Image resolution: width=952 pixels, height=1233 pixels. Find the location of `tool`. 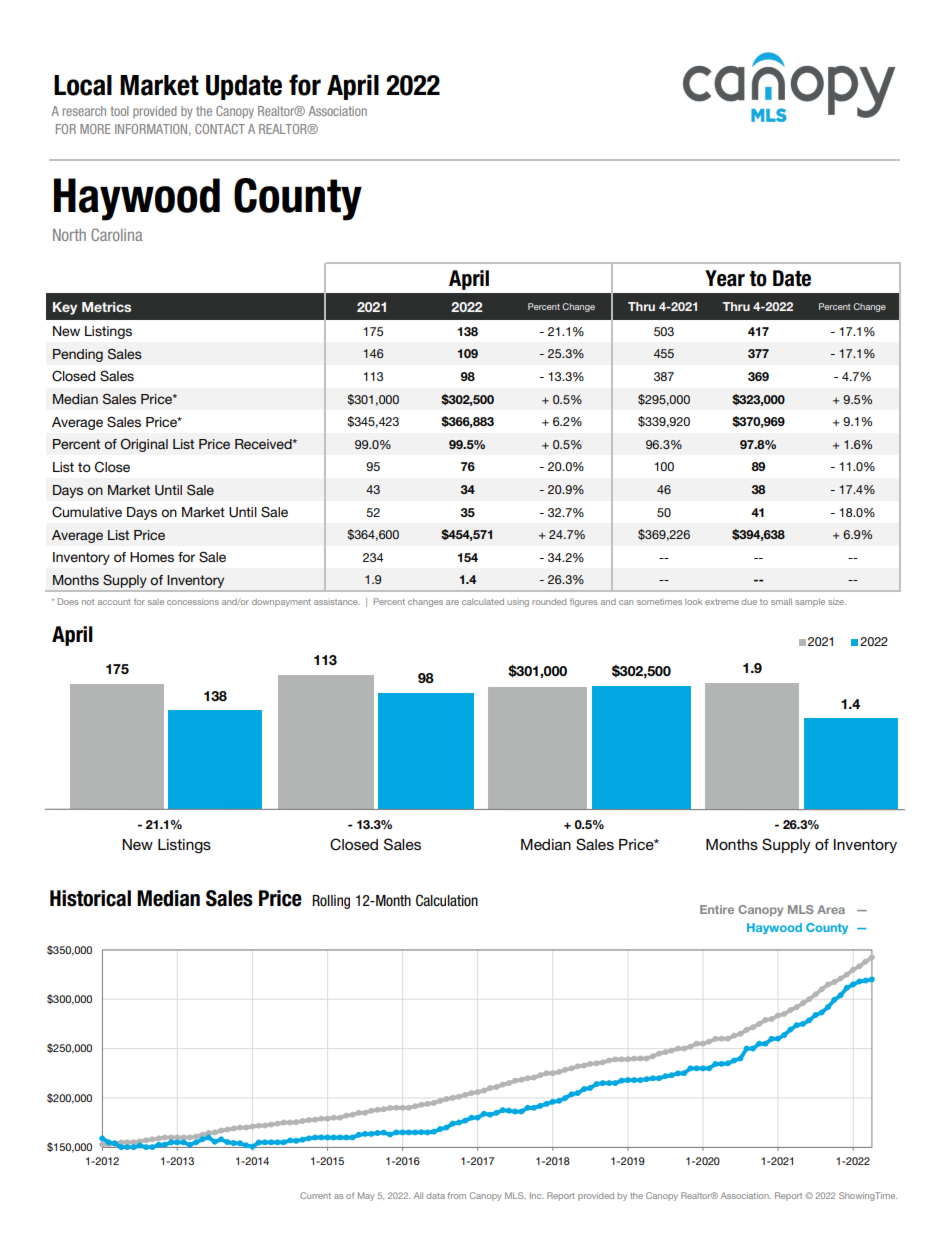

tool is located at coordinates (120, 111).
